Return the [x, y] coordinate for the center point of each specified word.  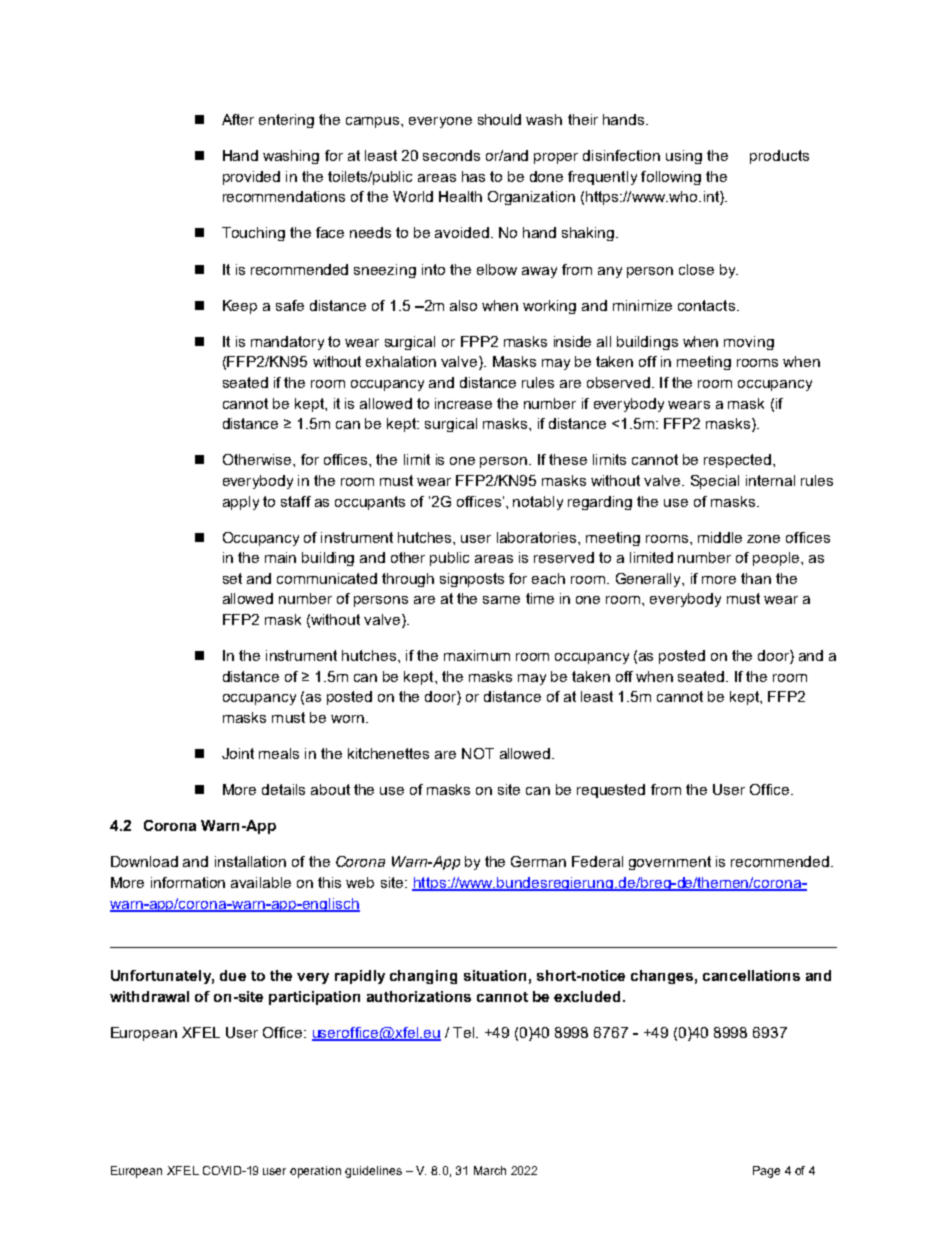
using [684, 157]
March [490, 1170]
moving [749, 343]
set [232, 578]
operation [315, 1172]
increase [463, 403]
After [238, 119]
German [538, 861]
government [670, 863]
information [188, 882]
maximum [477, 655]
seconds [451, 155]
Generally [650, 580]
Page [766, 1172]
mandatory [287, 343]
